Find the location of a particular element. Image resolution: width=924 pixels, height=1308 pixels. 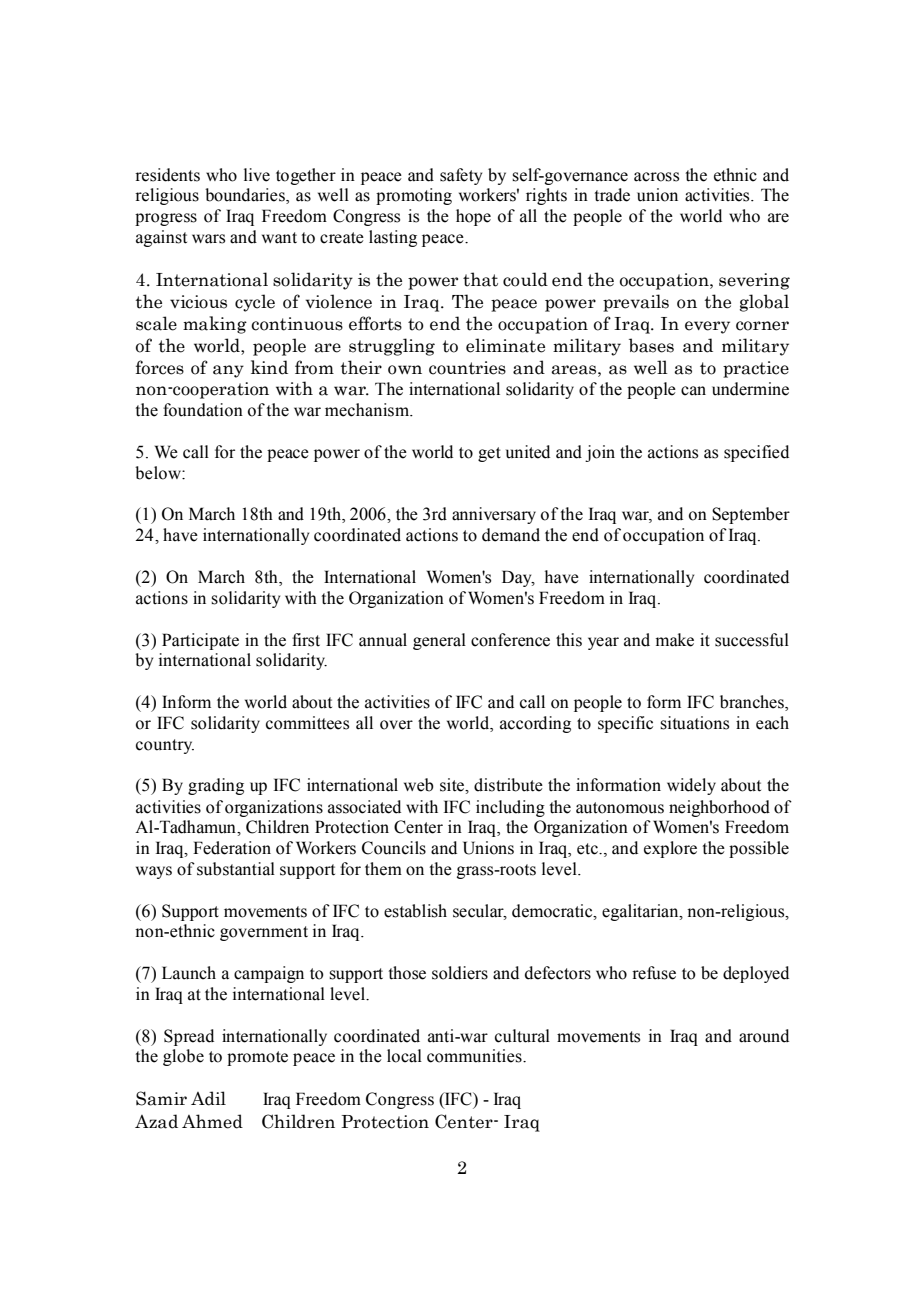

across is located at coordinates (656, 177).
